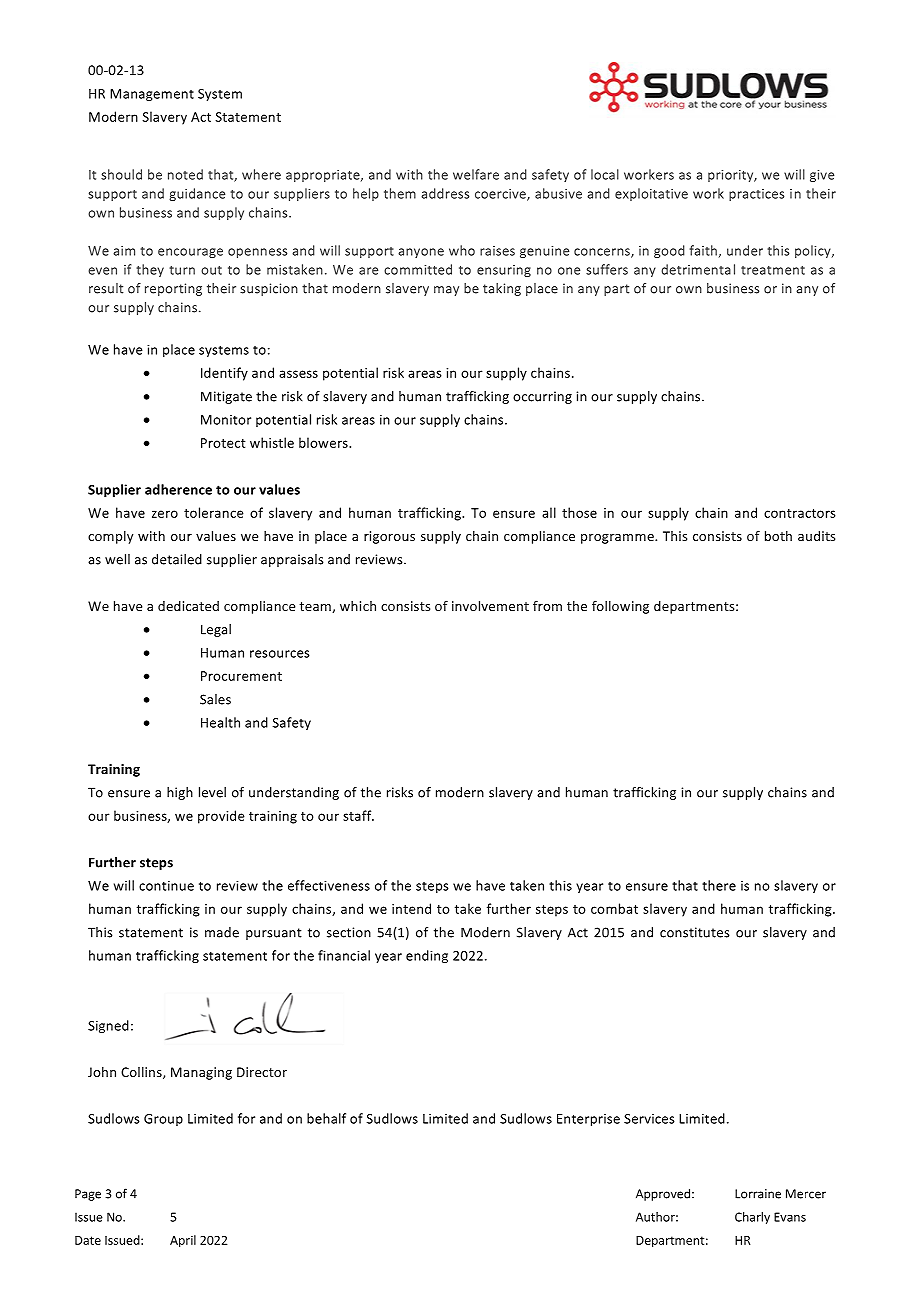 The height and width of the screenshot is (1308, 924). What do you see at coordinates (542, 397) in the screenshot?
I see `occurring` at bounding box center [542, 397].
